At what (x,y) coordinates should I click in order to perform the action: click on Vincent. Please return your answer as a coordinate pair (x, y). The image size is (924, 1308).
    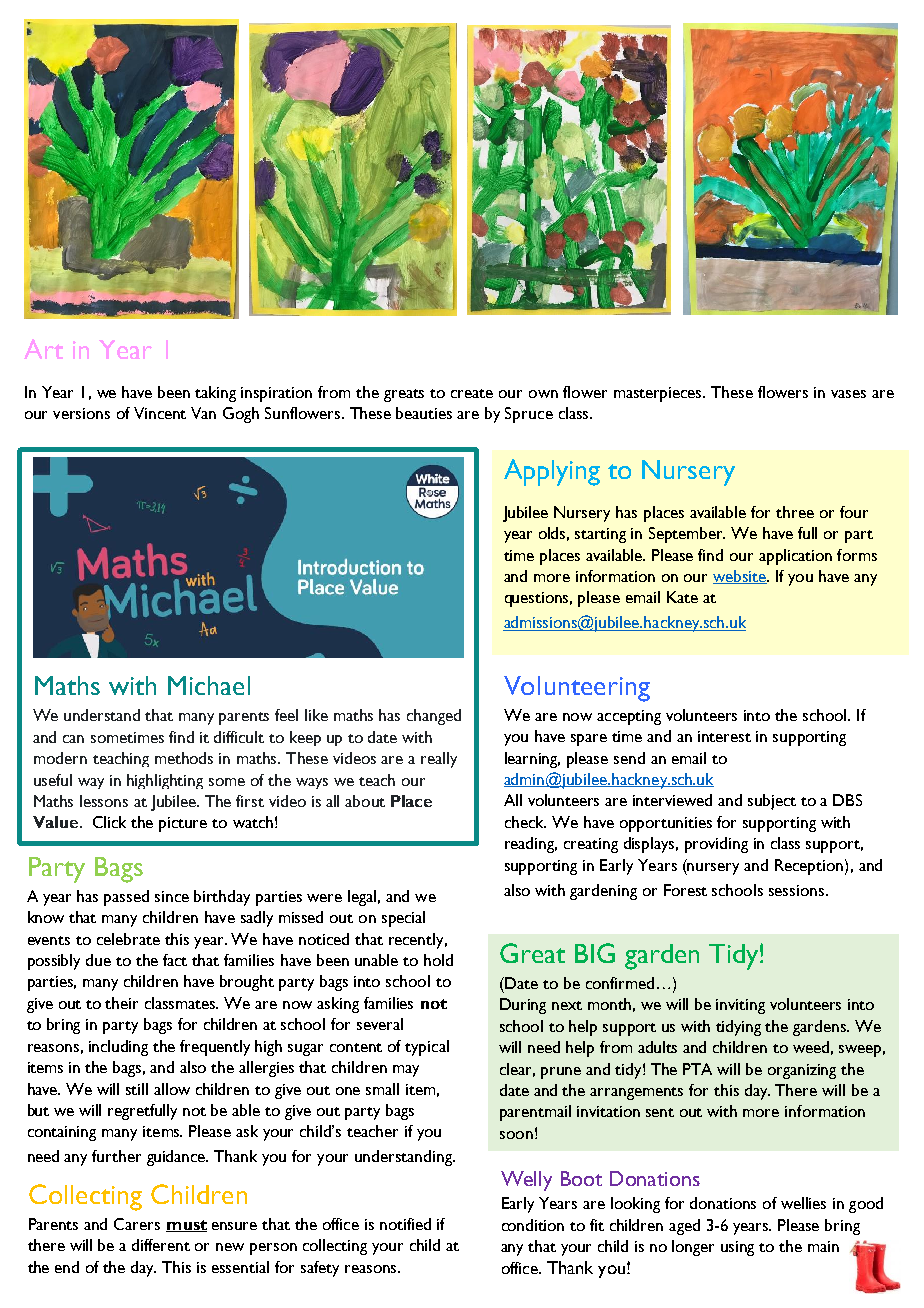
    Looking at the image, I should click on (160, 413).
